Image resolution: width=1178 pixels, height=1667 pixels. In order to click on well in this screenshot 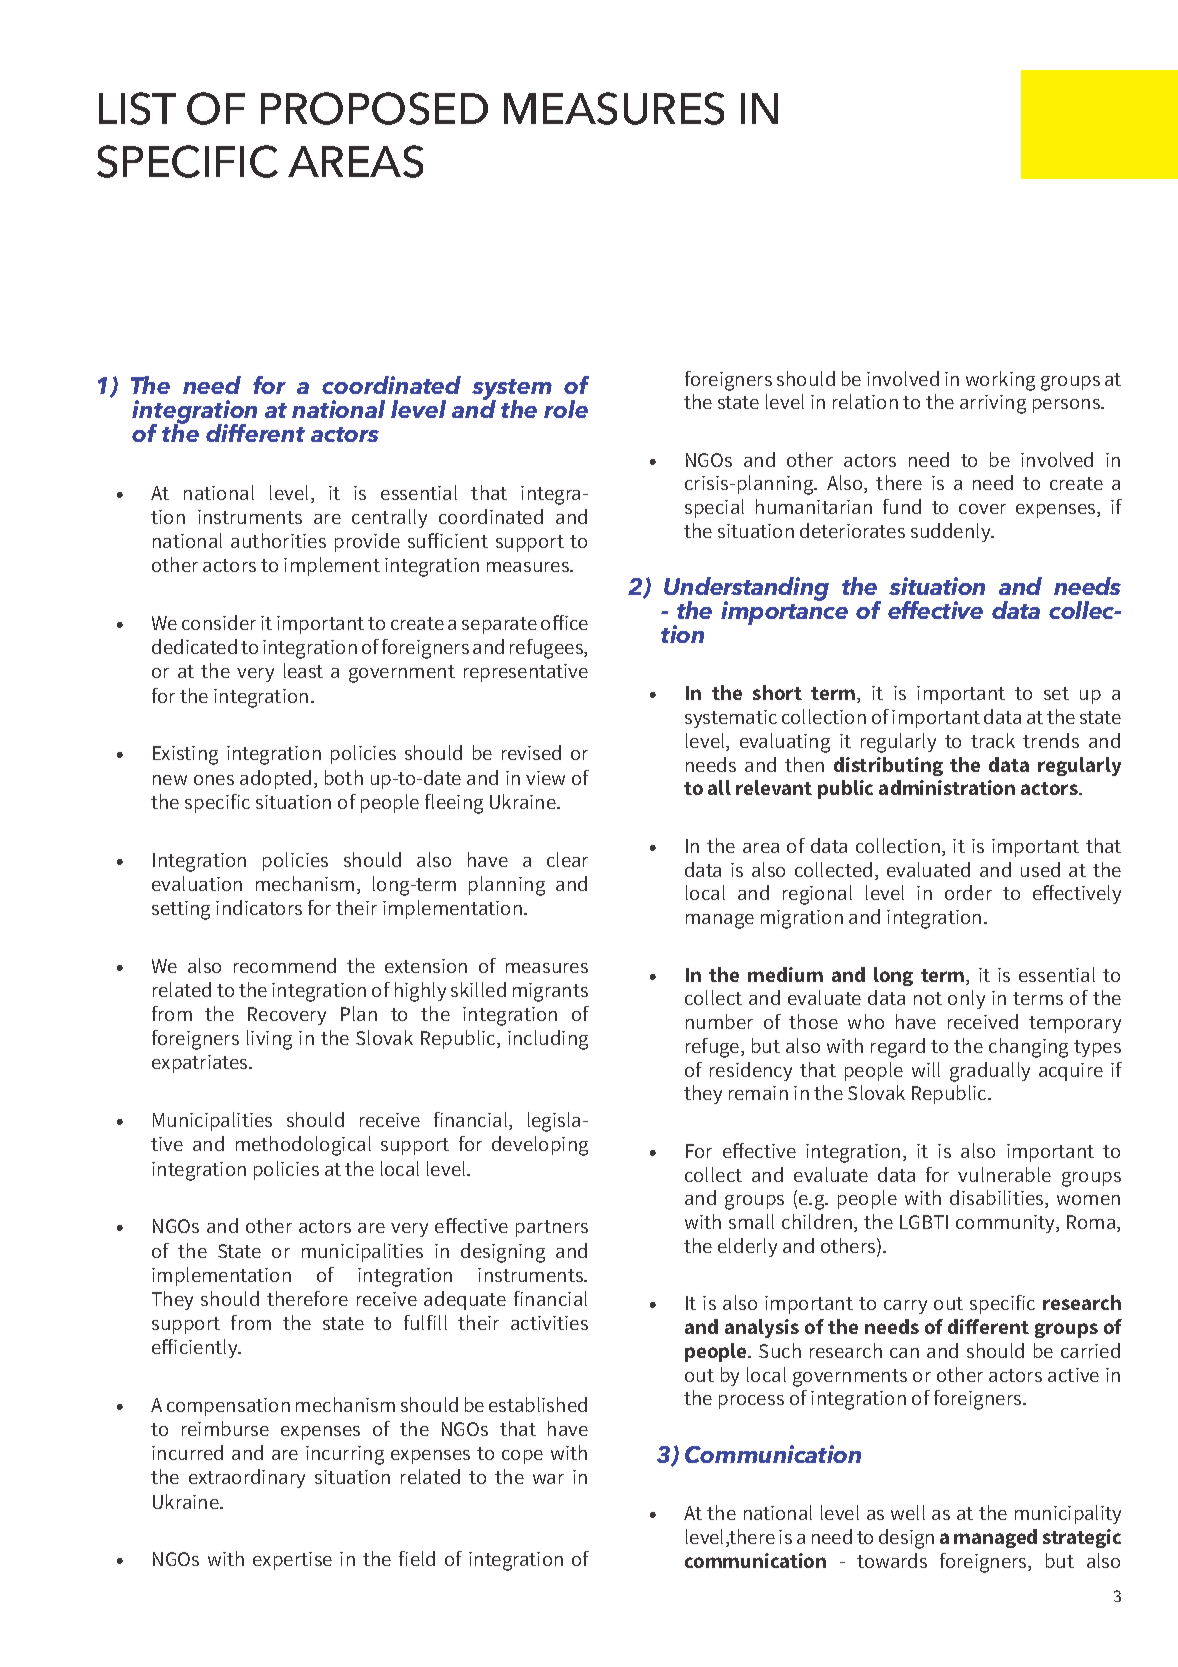, I will do `click(908, 1512)`.
